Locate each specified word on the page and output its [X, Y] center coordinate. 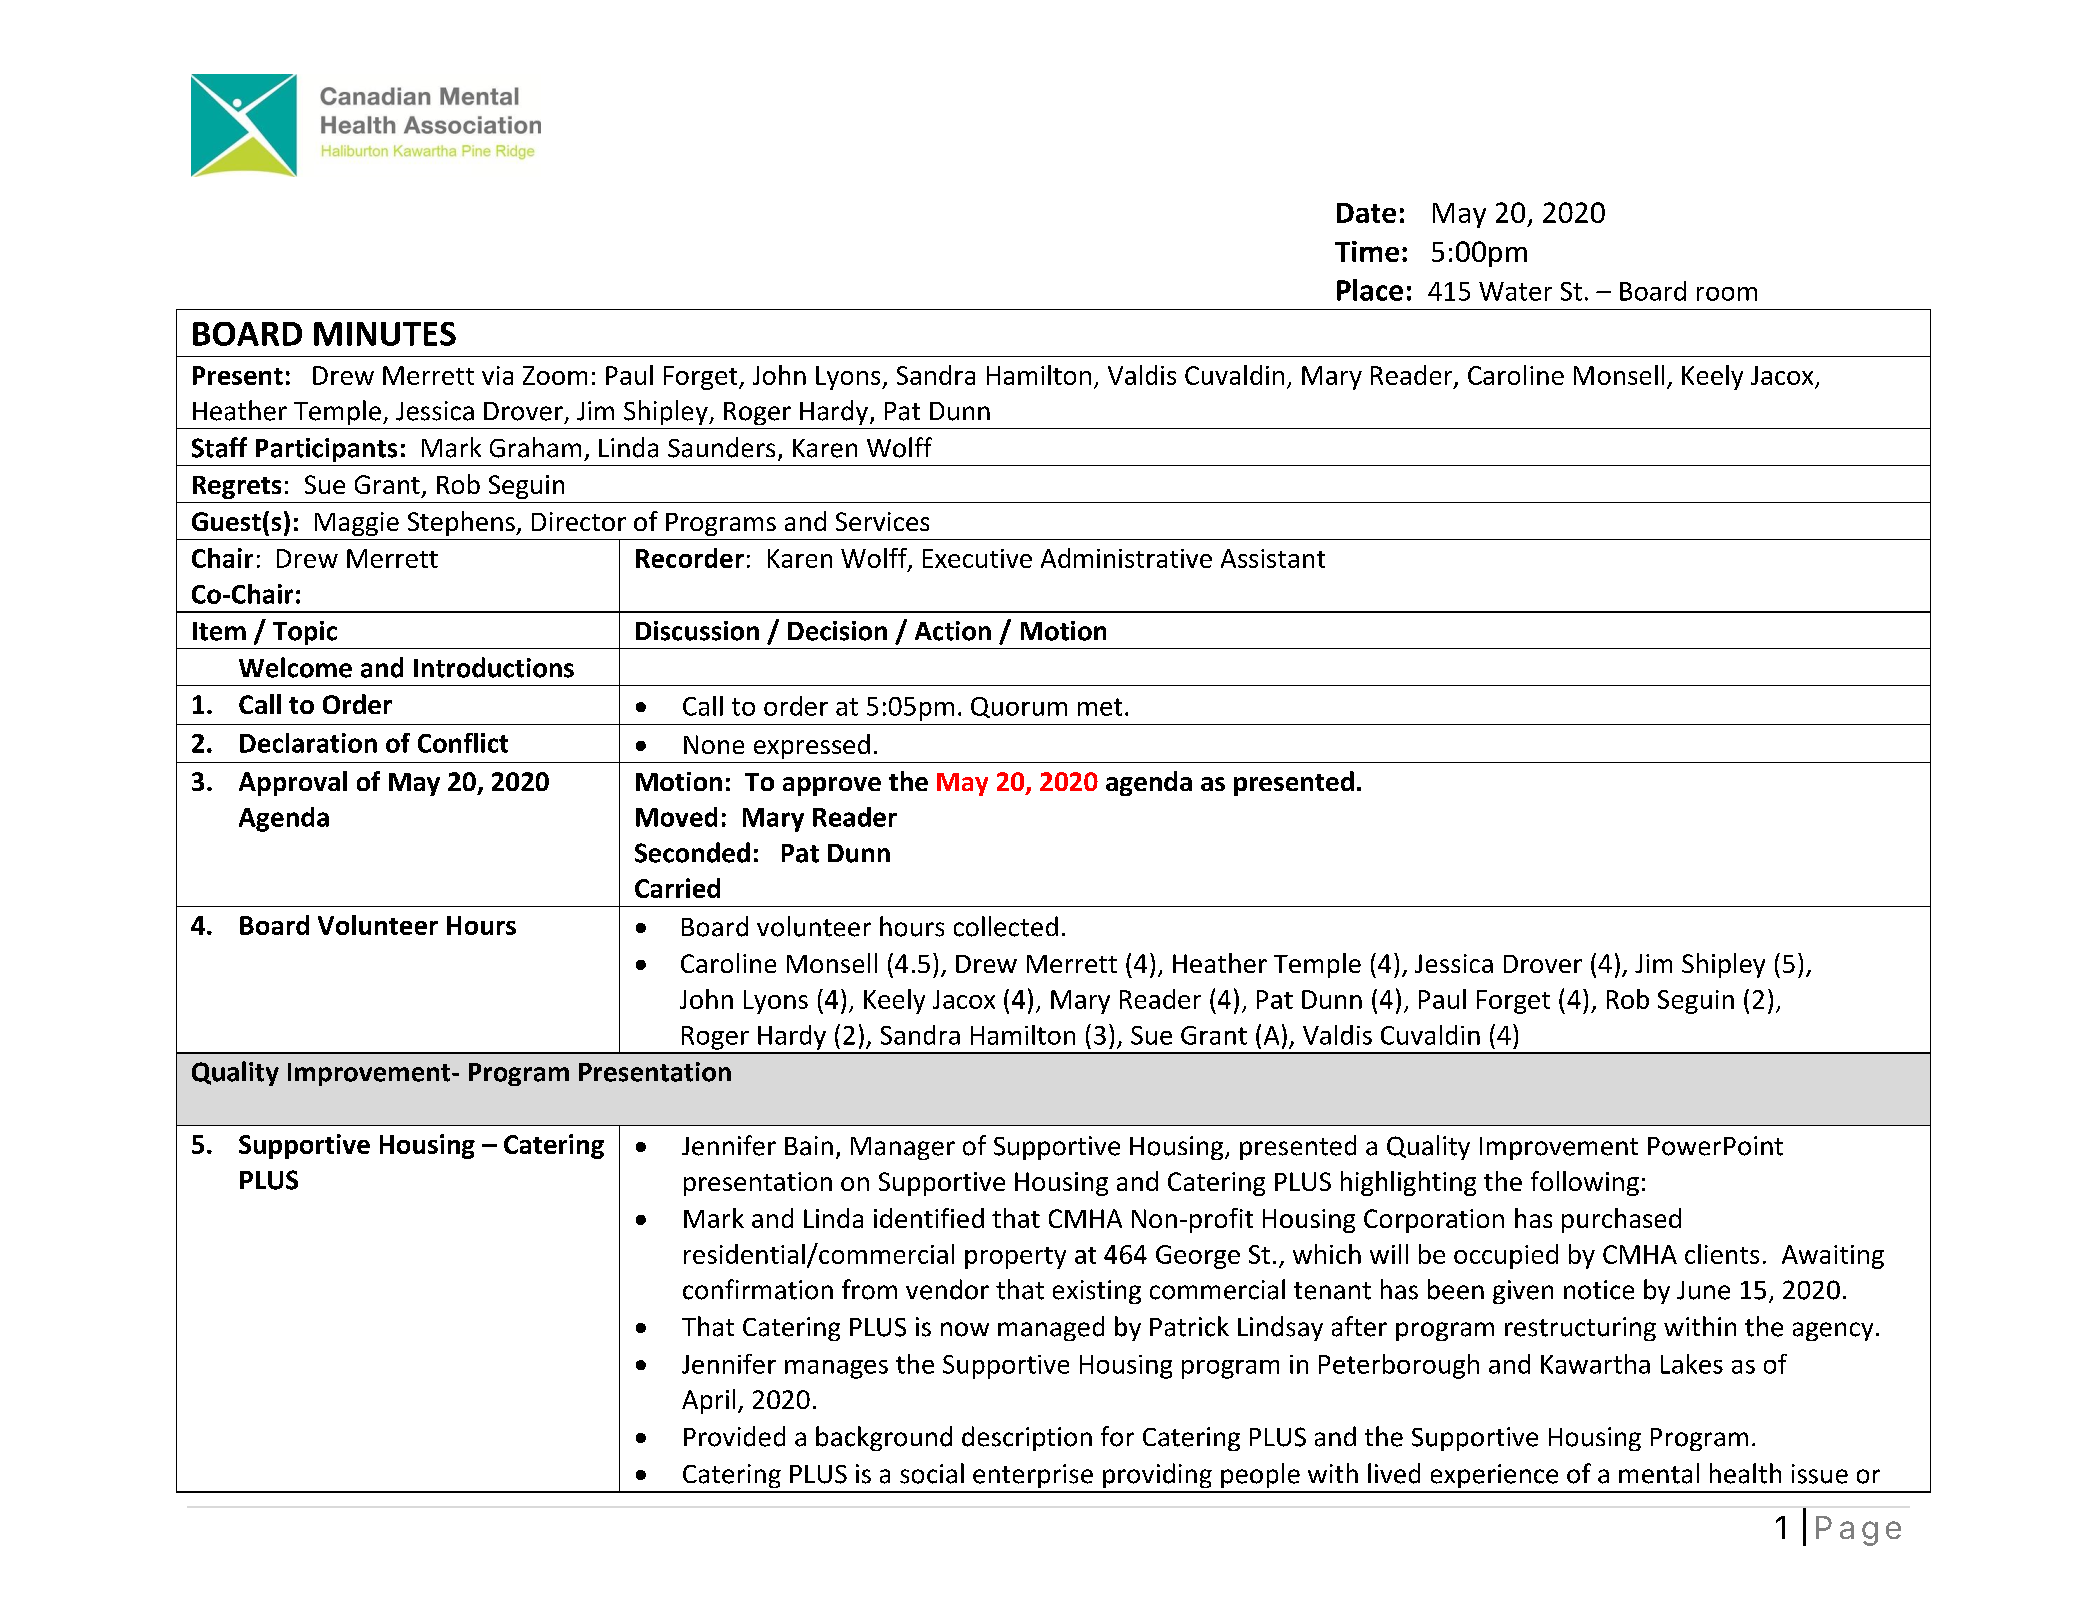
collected [1006, 926]
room [1727, 294]
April [708, 1401]
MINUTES [385, 334]
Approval [293, 783]
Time [1367, 251]
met [1100, 707]
